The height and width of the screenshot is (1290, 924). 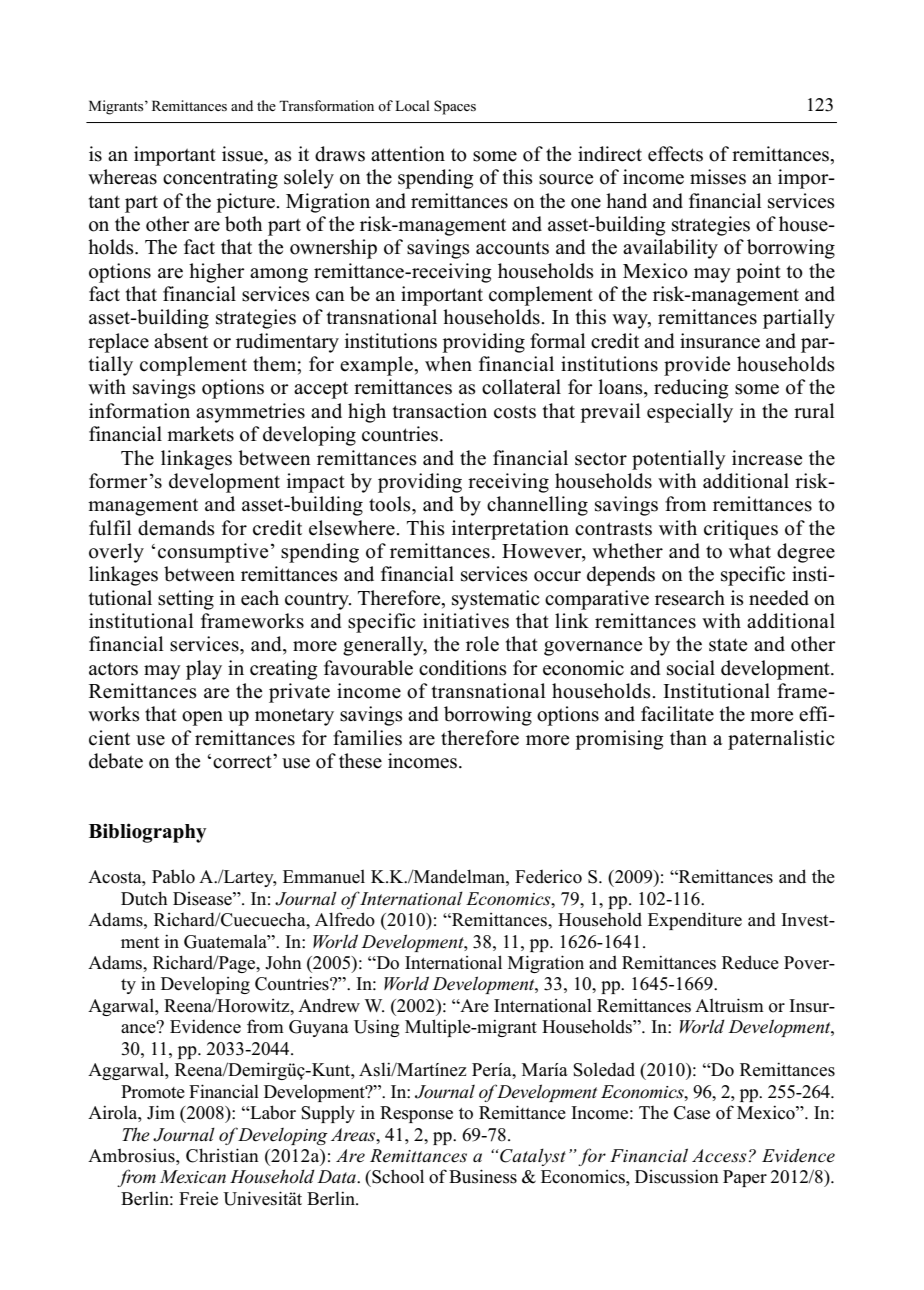 I want to click on Spaces, so click(x=455, y=107).
